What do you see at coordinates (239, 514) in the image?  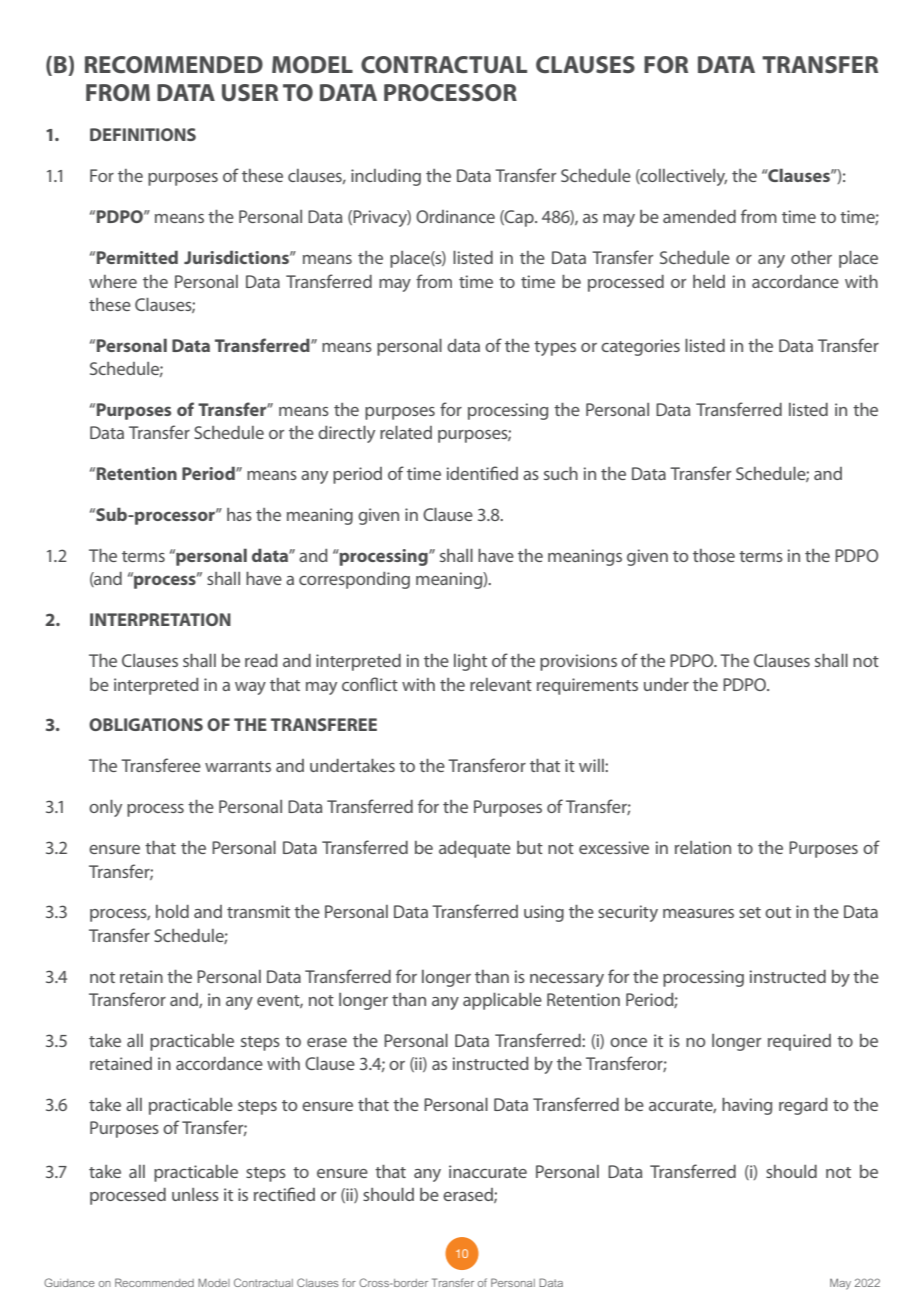 I see `has` at bounding box center [239, 514].
